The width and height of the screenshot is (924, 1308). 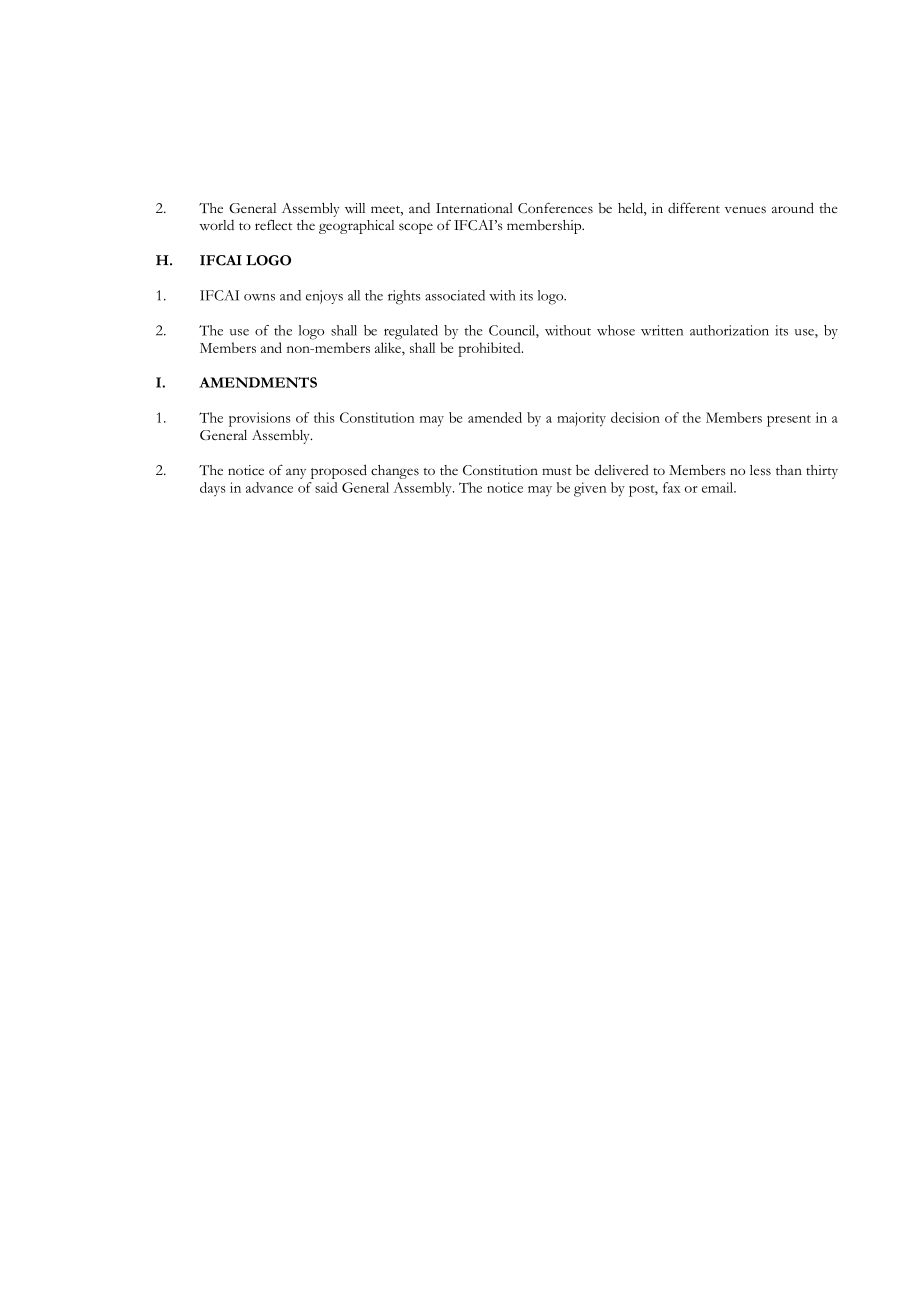 I want to click on advance, so click(x=269, y=487).
